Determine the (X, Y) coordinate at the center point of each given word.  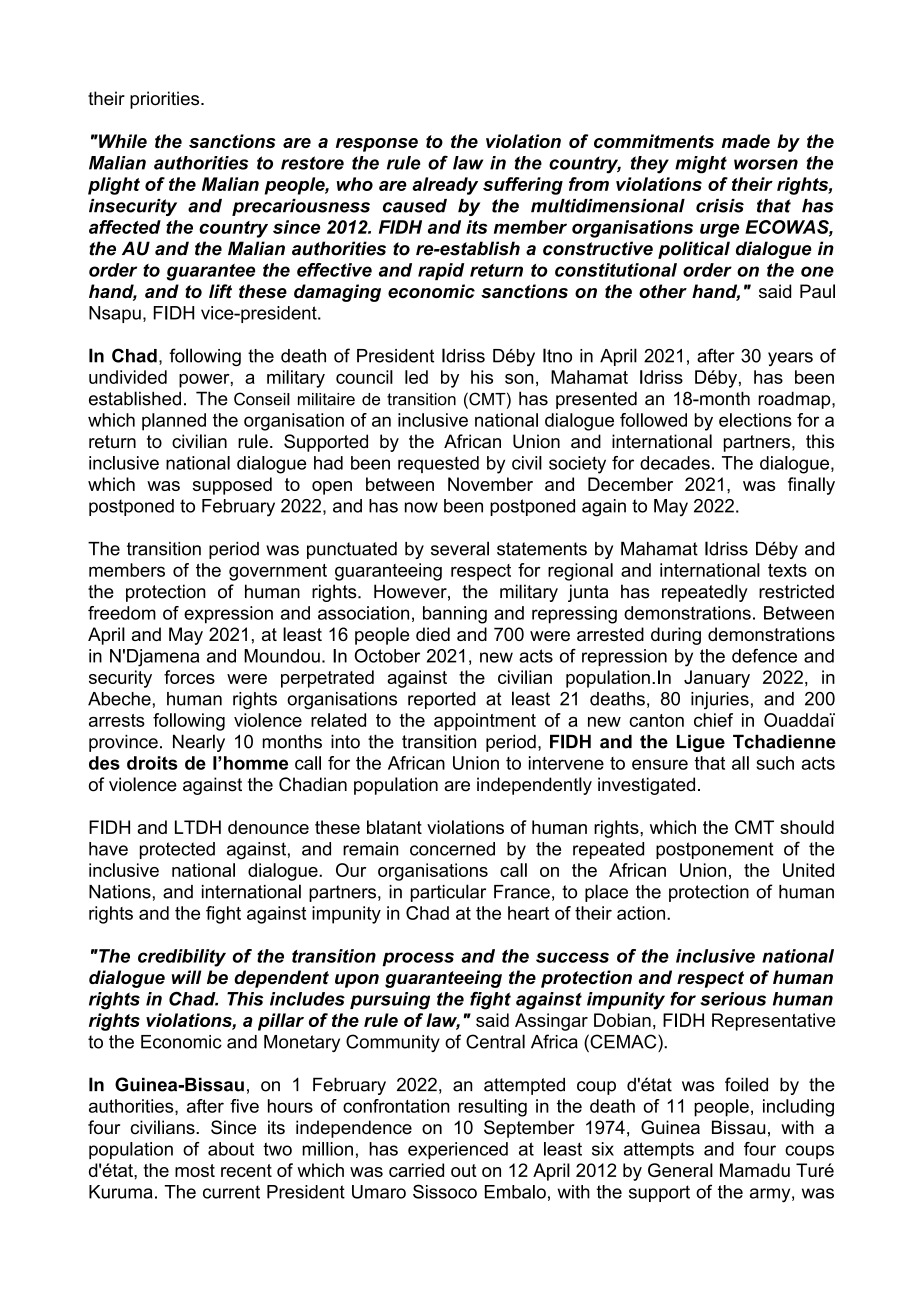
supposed (232, 486)
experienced (458, 1150)
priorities (166, 100)
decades (675, 463)
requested (438, 464)
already (445, 186)
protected (177, 850)
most (195, 1170)
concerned (452, 849)
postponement (715, 850)
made (746, 141)
